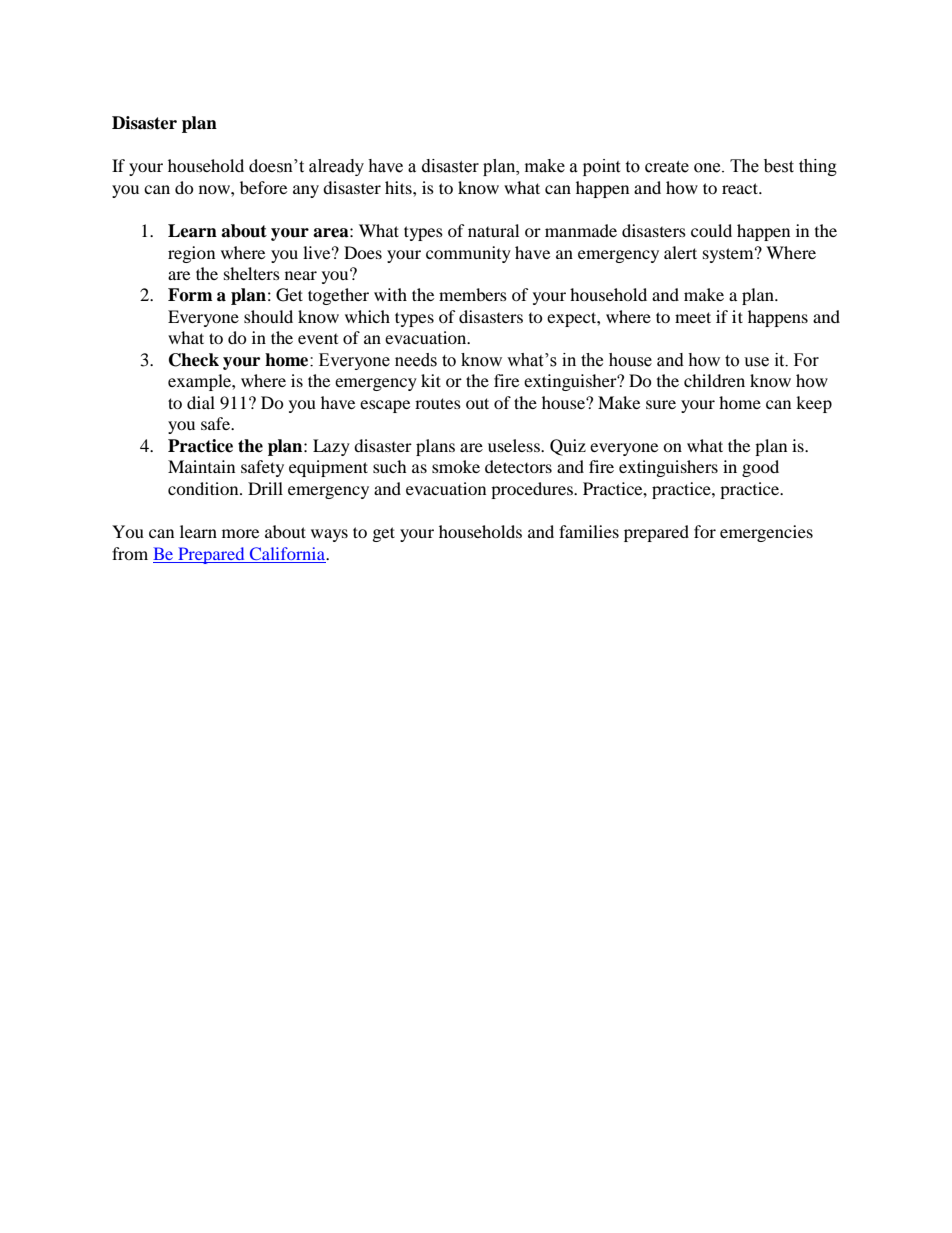 Image resolution: width=952 pixels, height=1233 pixels. Describe the element at coordinates (438, 403) in the screenshot. I see `routes` at that location.
